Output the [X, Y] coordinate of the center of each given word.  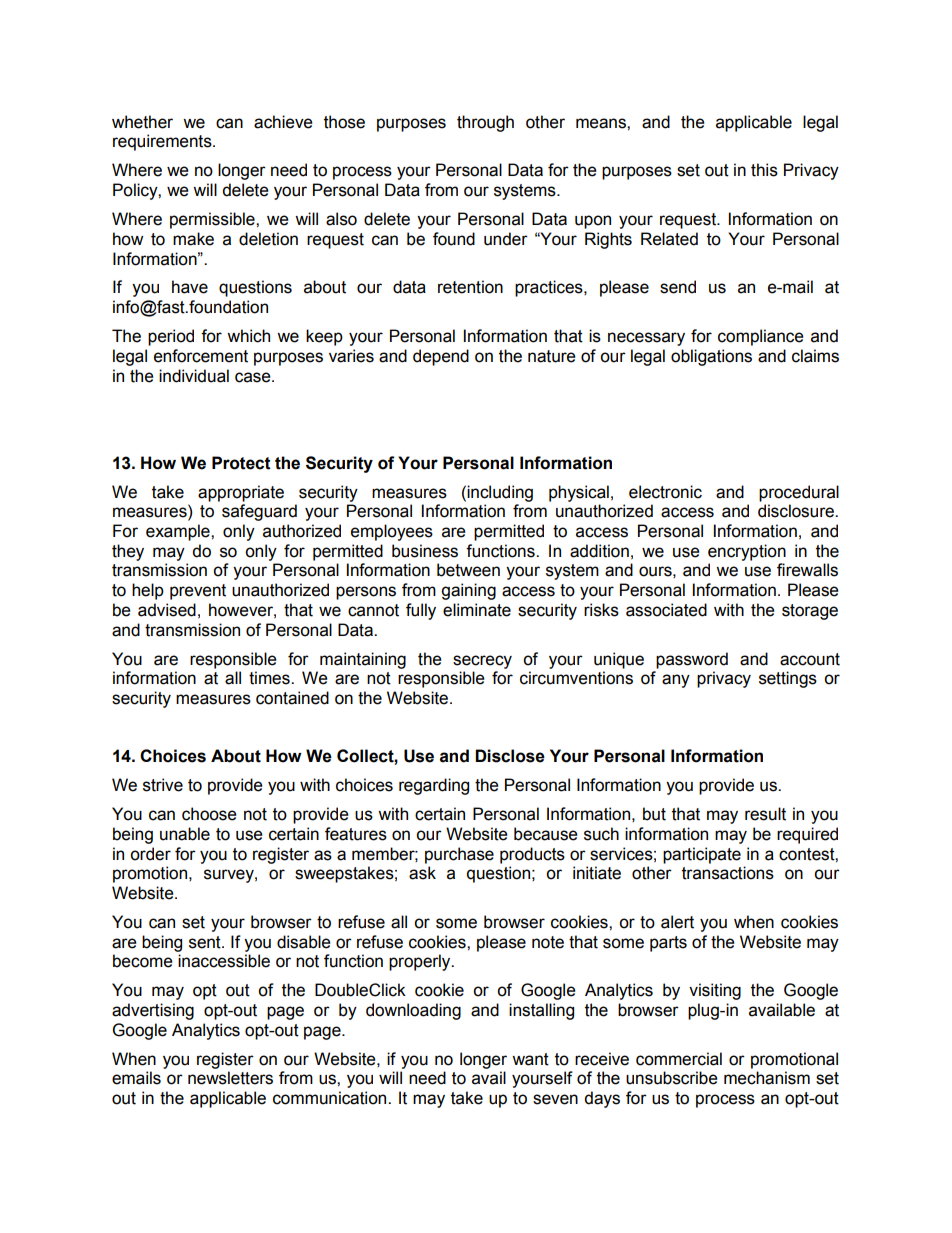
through [485, 123]
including [500, 493]
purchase [459, 855]
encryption [747, 552]
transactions [728, 873]
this [764, 170]
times [270, 678]
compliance [761, 337]
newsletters [230, 1078]
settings [788, 679]
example [179, 532]
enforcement [201, 356]
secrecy [482, 662]
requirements [163, 142]
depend [441, 357]
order [150, 854]
